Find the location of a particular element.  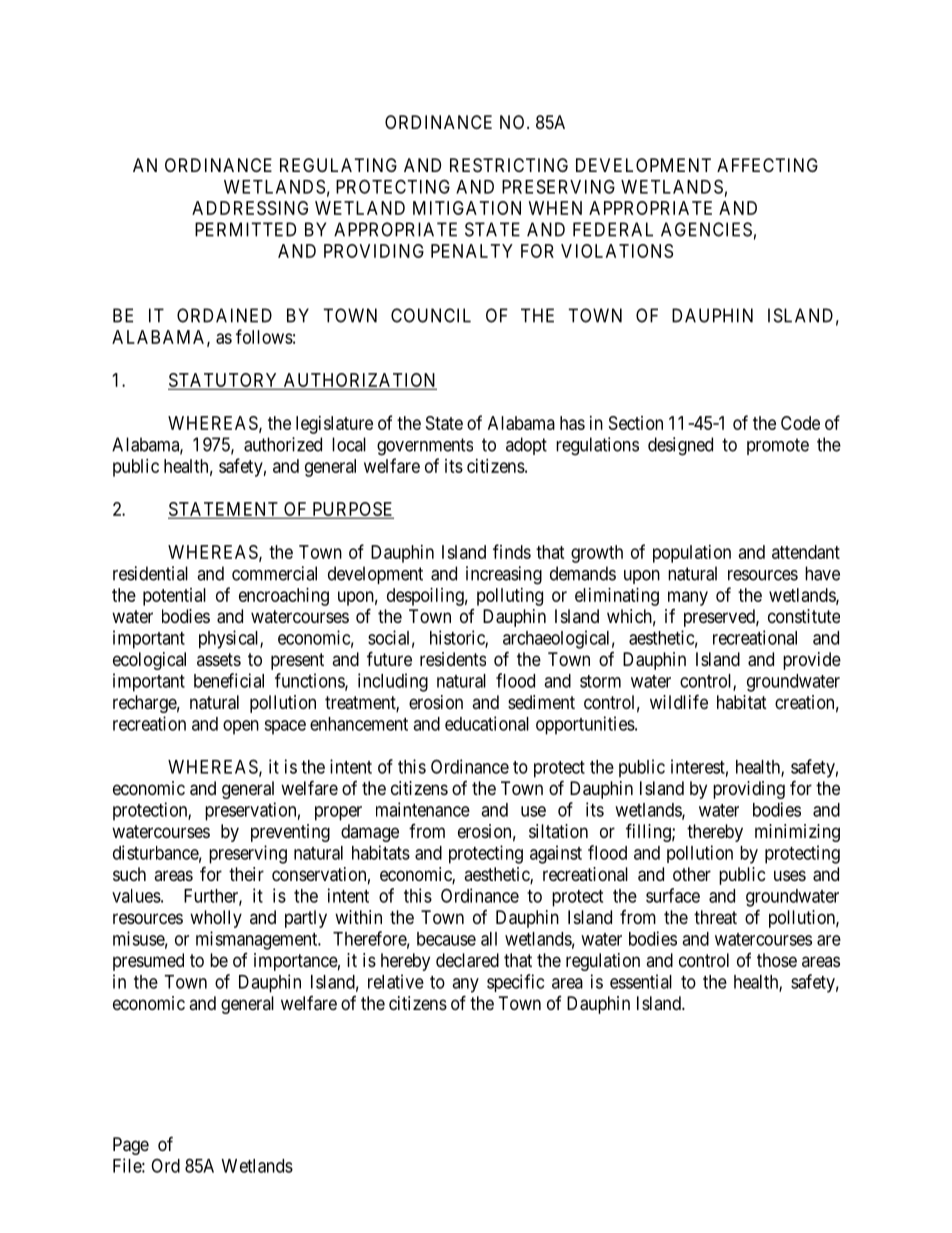

ADDRESSING is located at coordinates (250, 208).
